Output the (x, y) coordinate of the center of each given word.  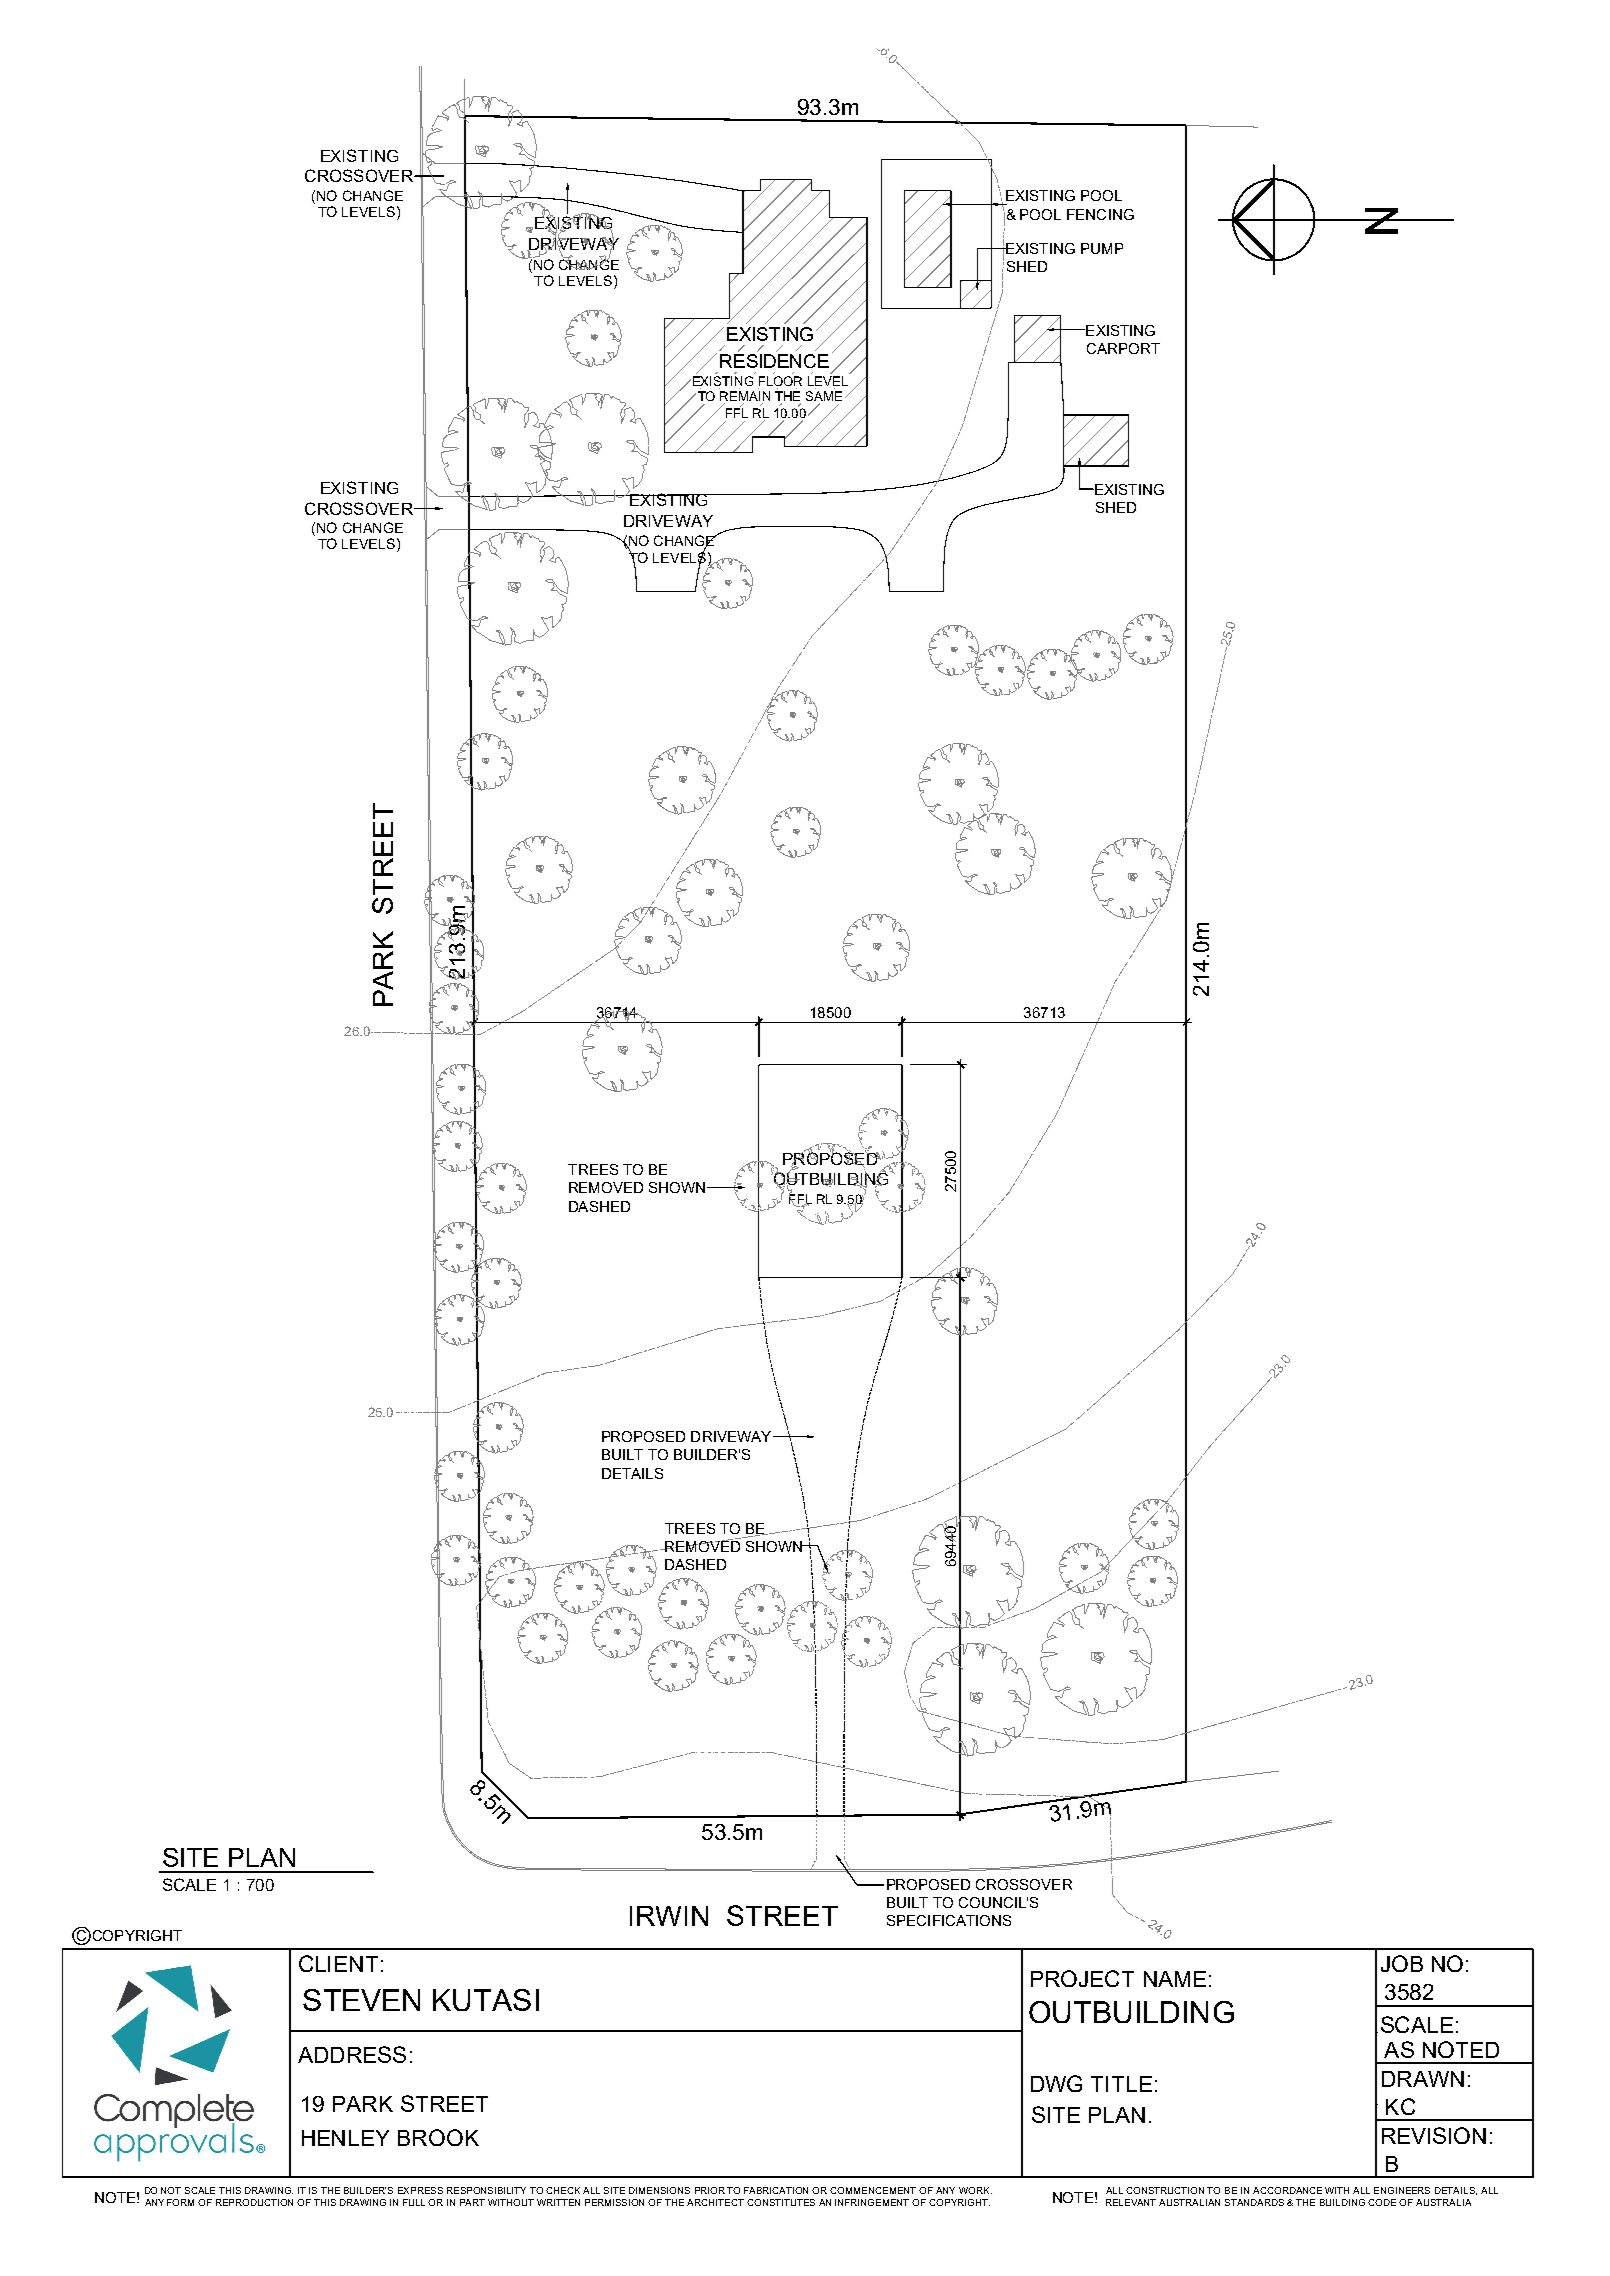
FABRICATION (776, 2190)
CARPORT (1123, 348)
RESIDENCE (774, 361)
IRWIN (669, 1916)
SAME (824, 397)
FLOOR (780, 381)
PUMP (1102, 248)
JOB (1402, 1963)
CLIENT (338, 1963)
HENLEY (345, 2138)
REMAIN (745, 396)
